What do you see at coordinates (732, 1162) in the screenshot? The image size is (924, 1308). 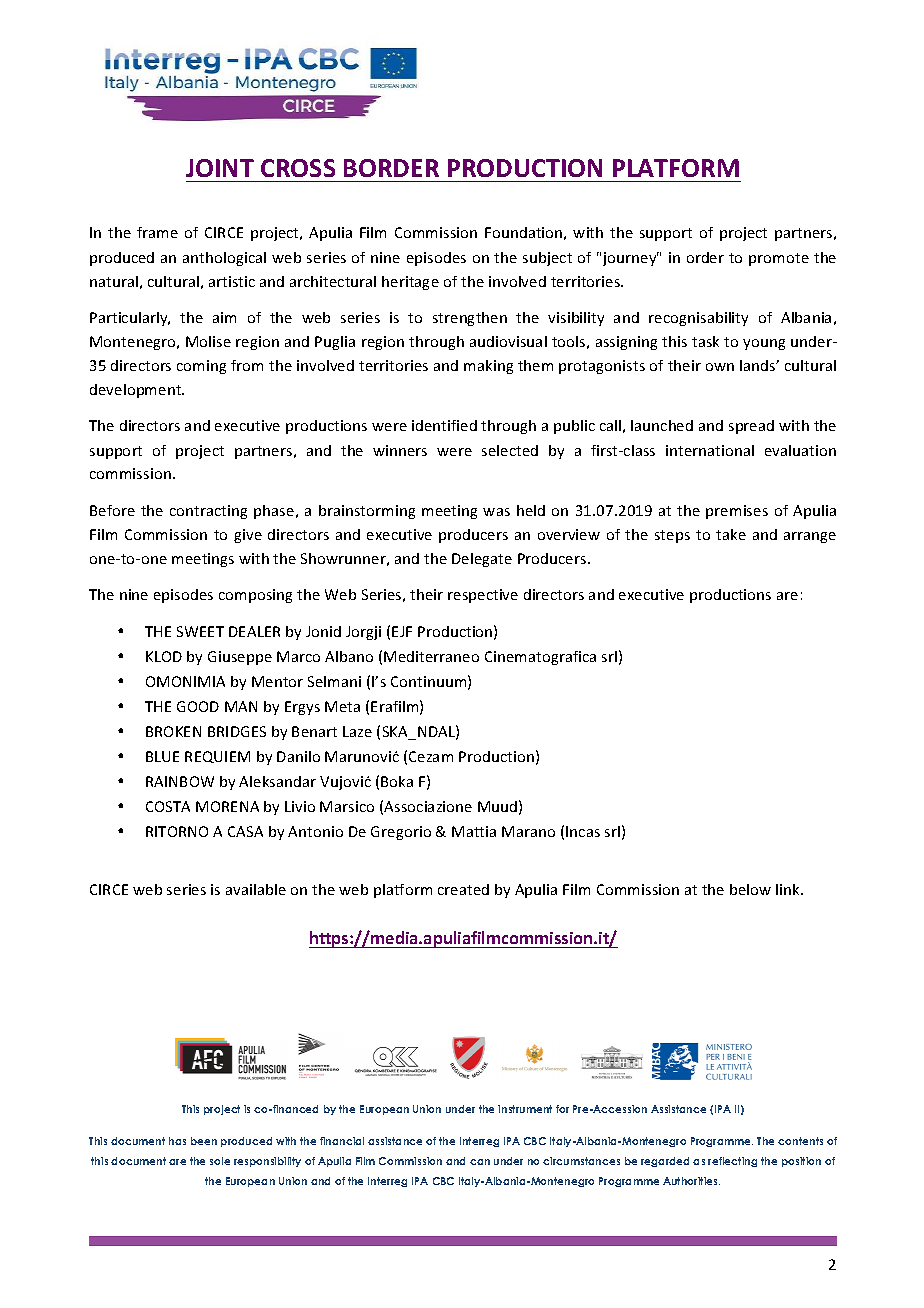 I see `reflecting` at bounding box center [732, 1162].
